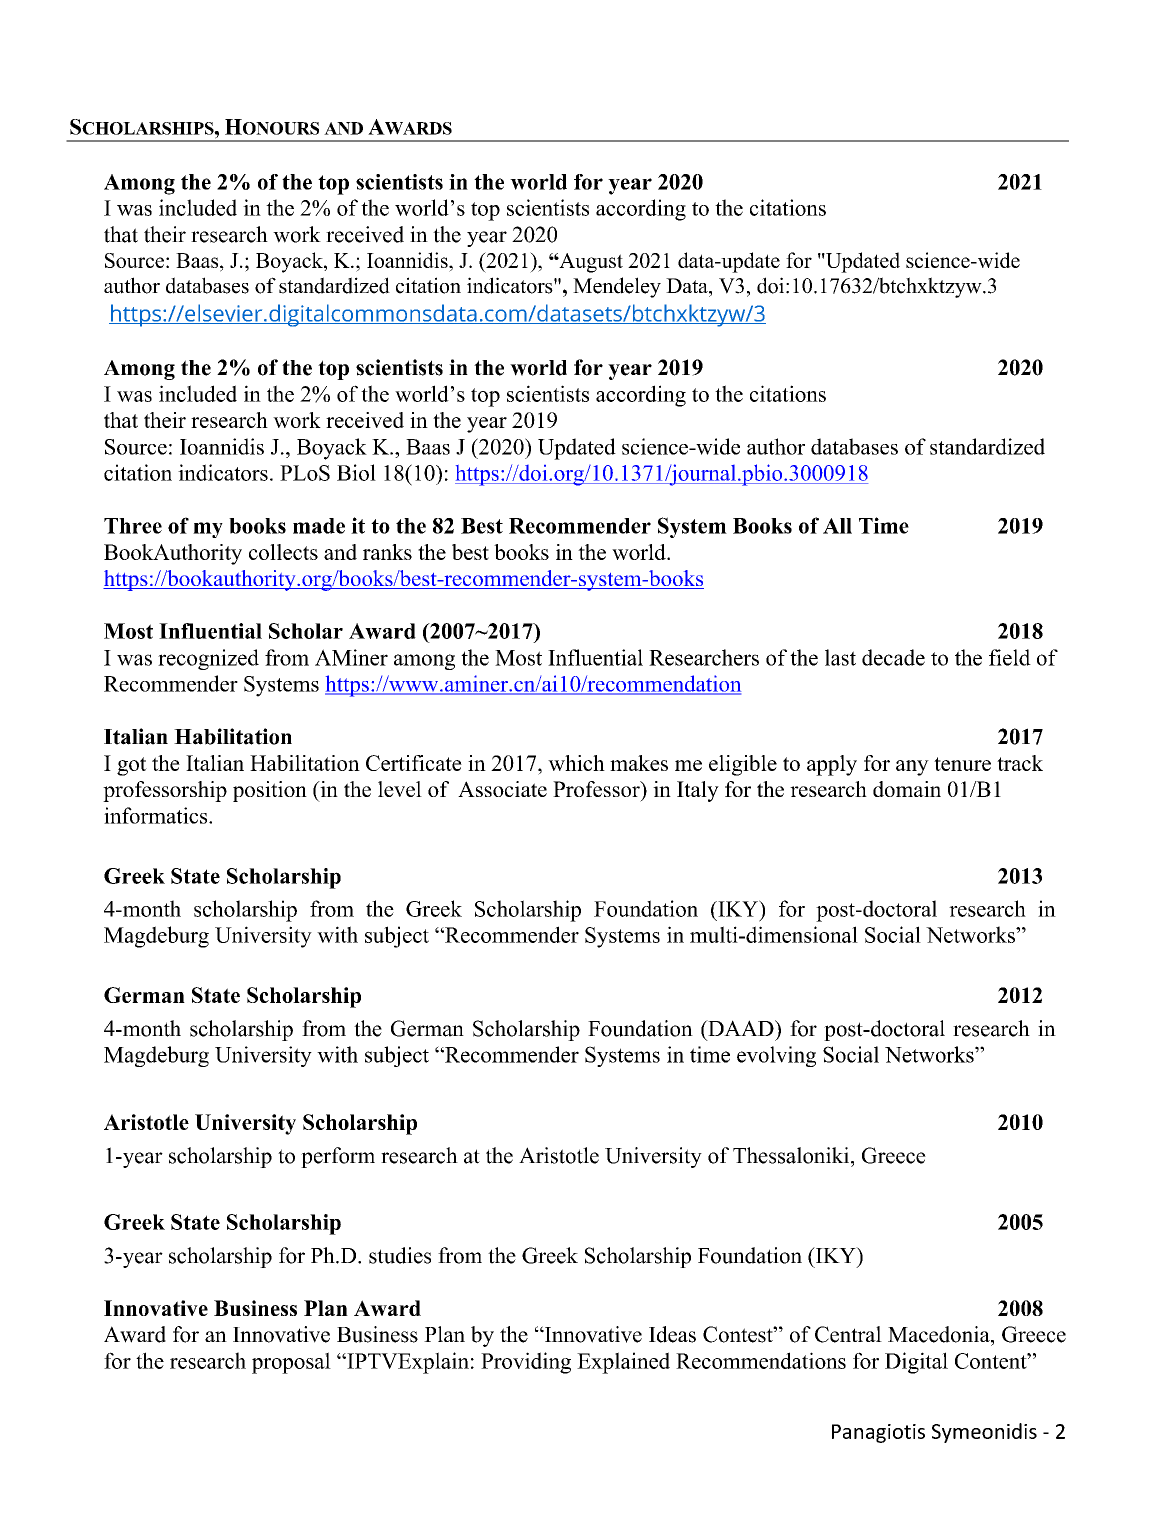  I want to click on any, so click(912, 768).
